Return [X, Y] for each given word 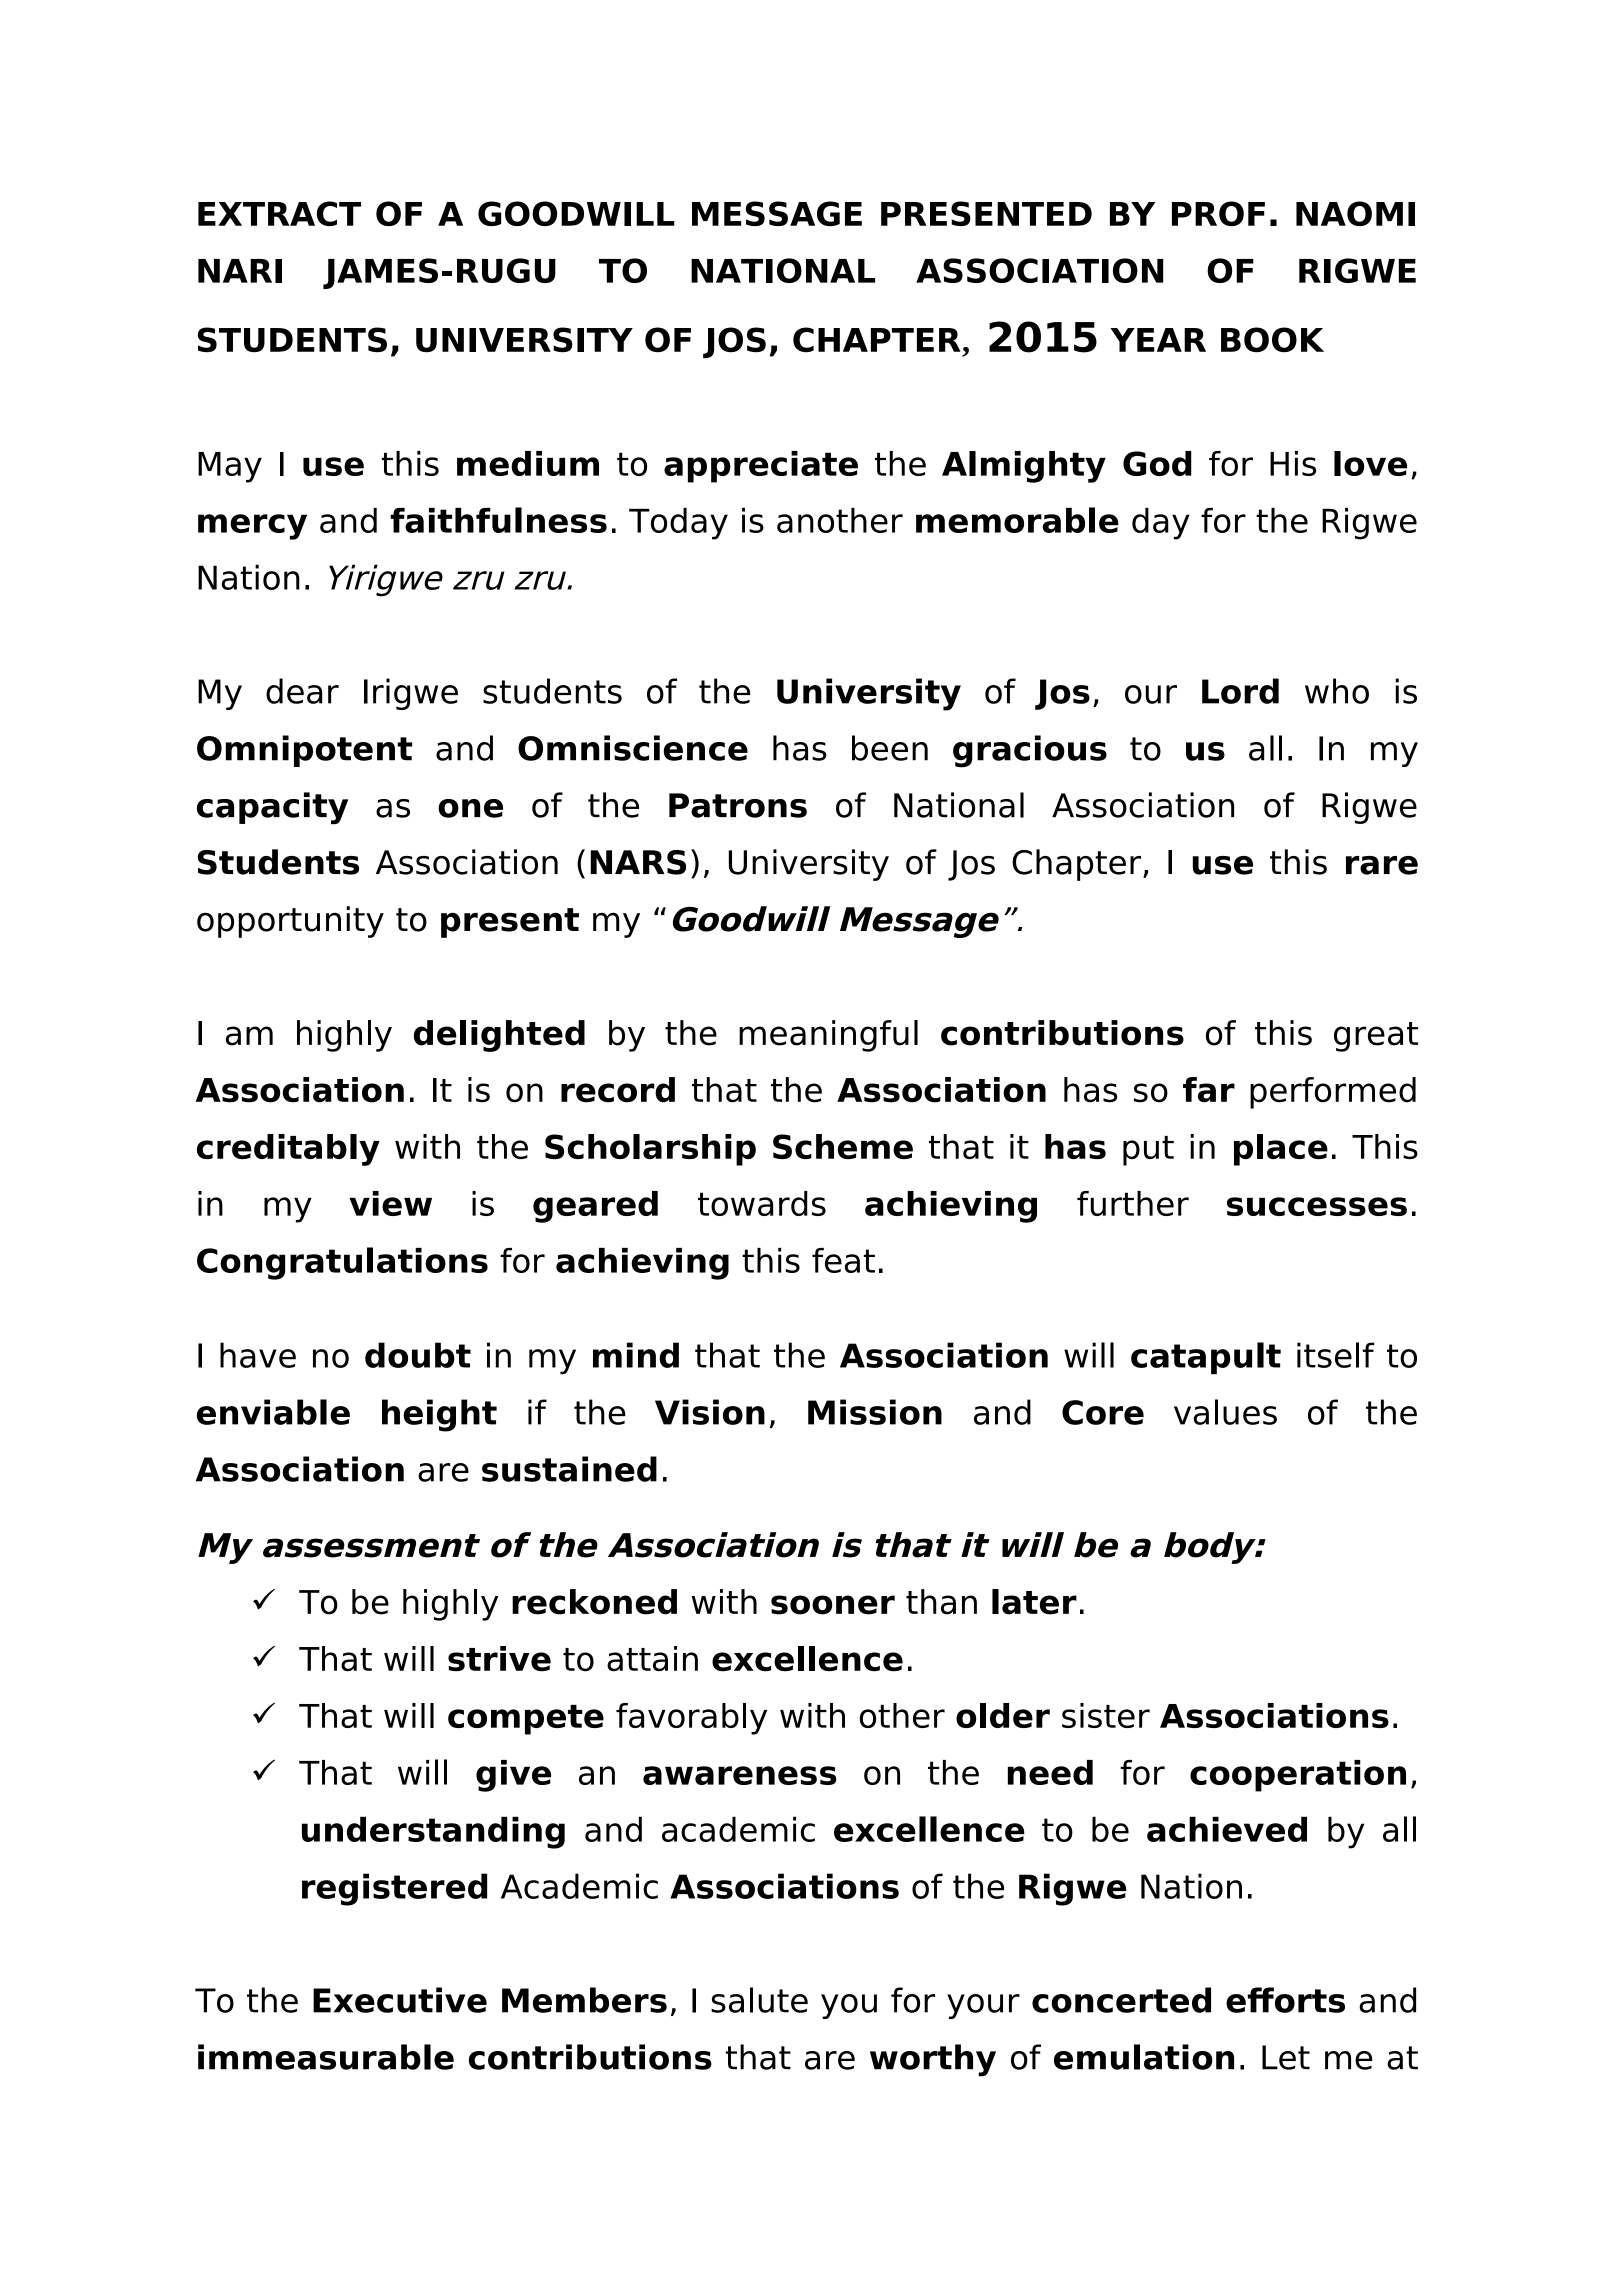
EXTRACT [279, 213]
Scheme [843, 1146]
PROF [1218, 213]
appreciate [761, 467]
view [390, 1203]
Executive [400, 2000]
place [1281, 1150]
